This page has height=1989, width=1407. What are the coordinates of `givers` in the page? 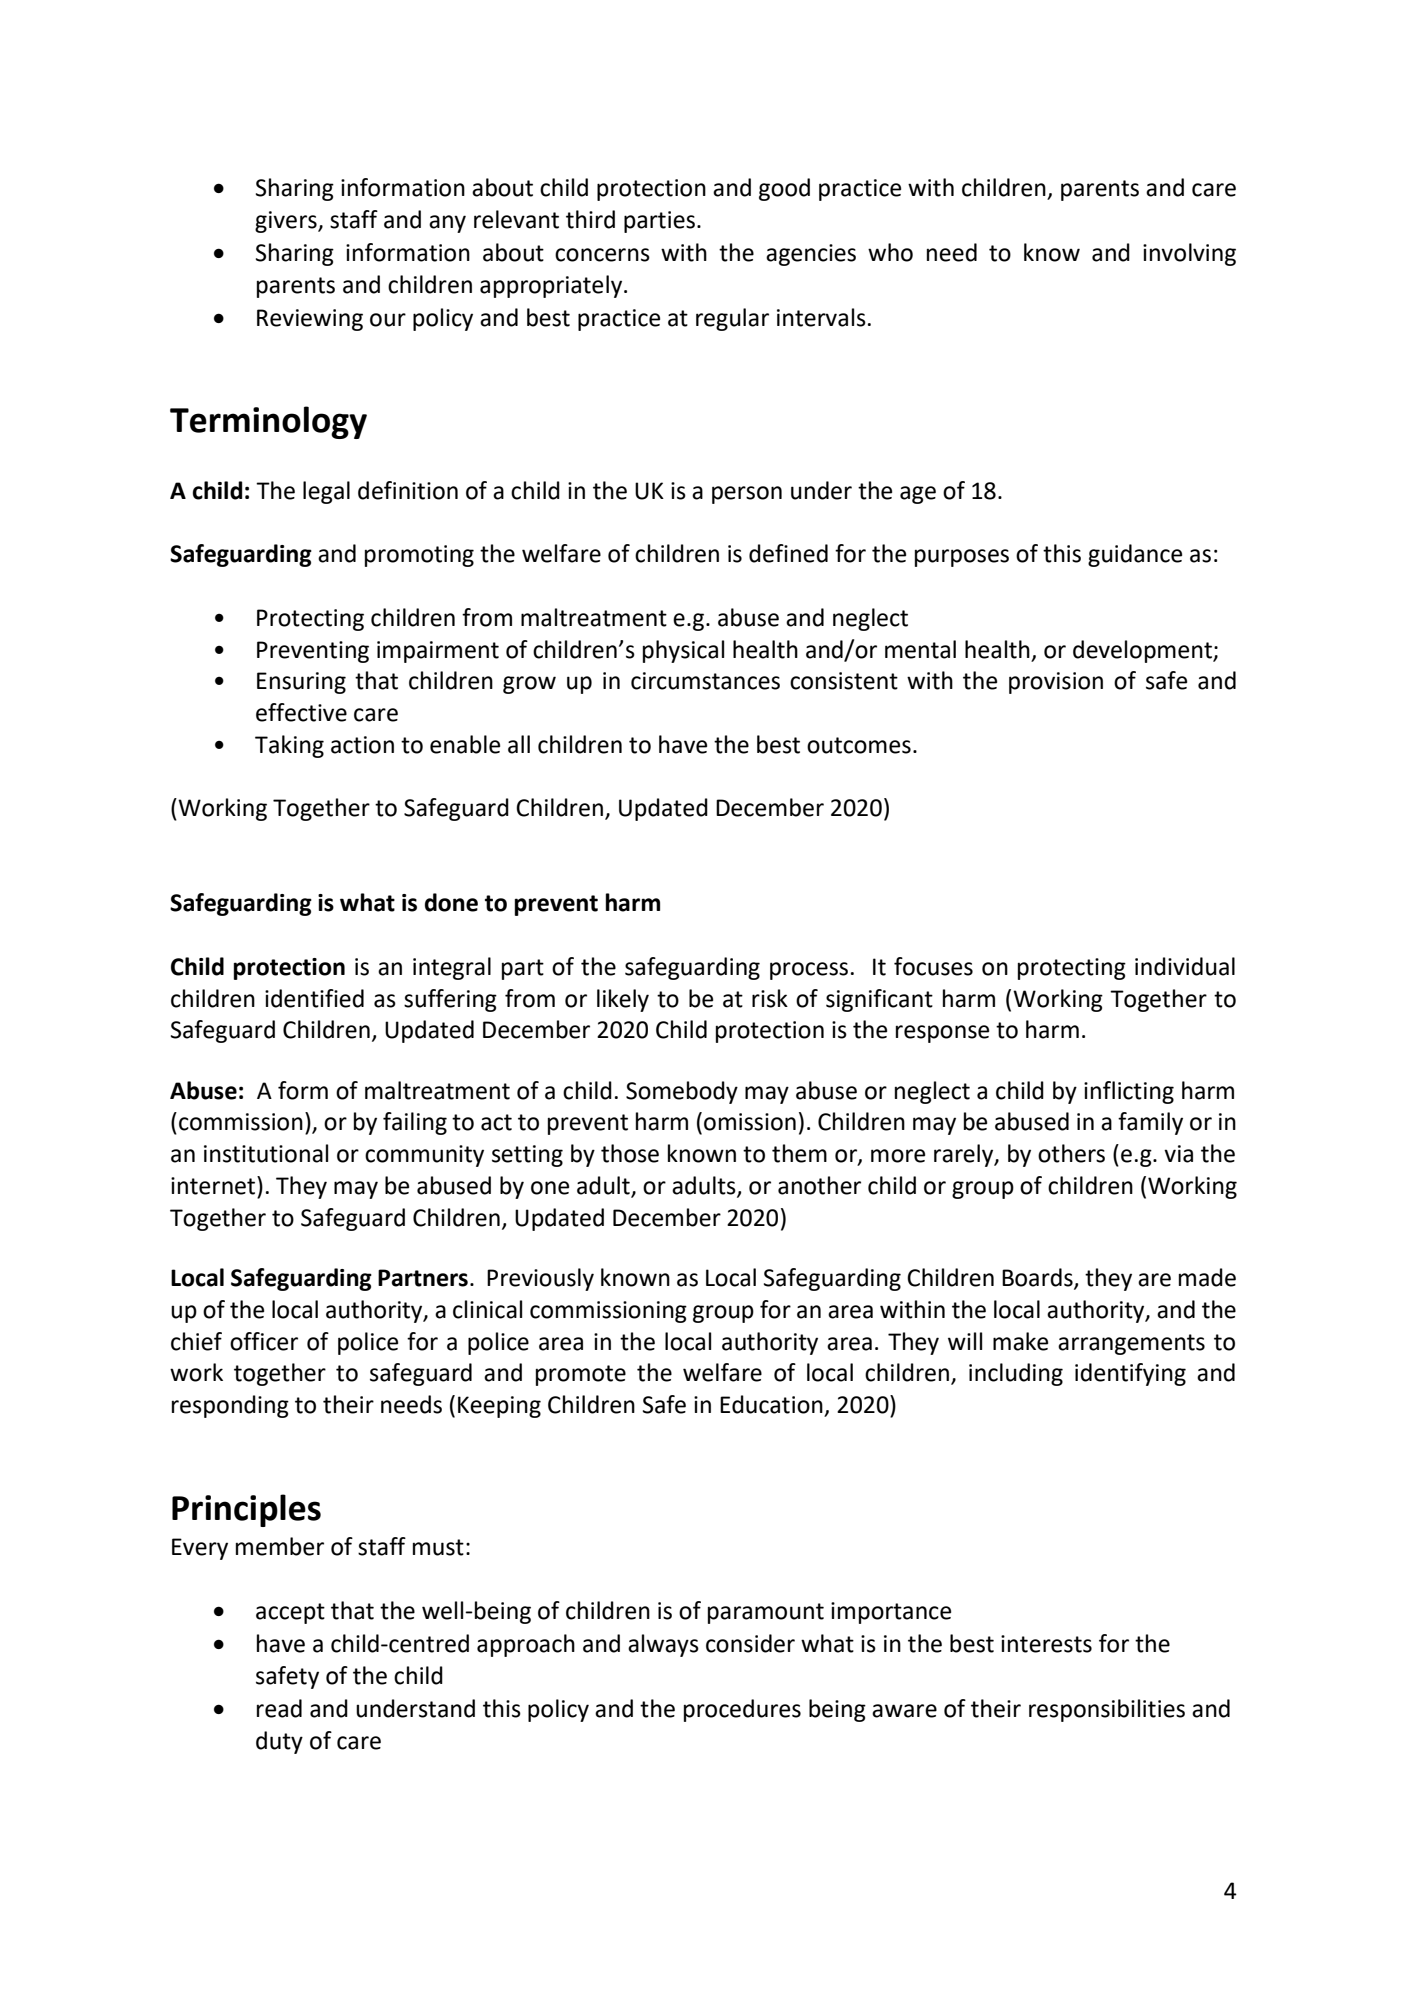 It's located at (287, 222).
